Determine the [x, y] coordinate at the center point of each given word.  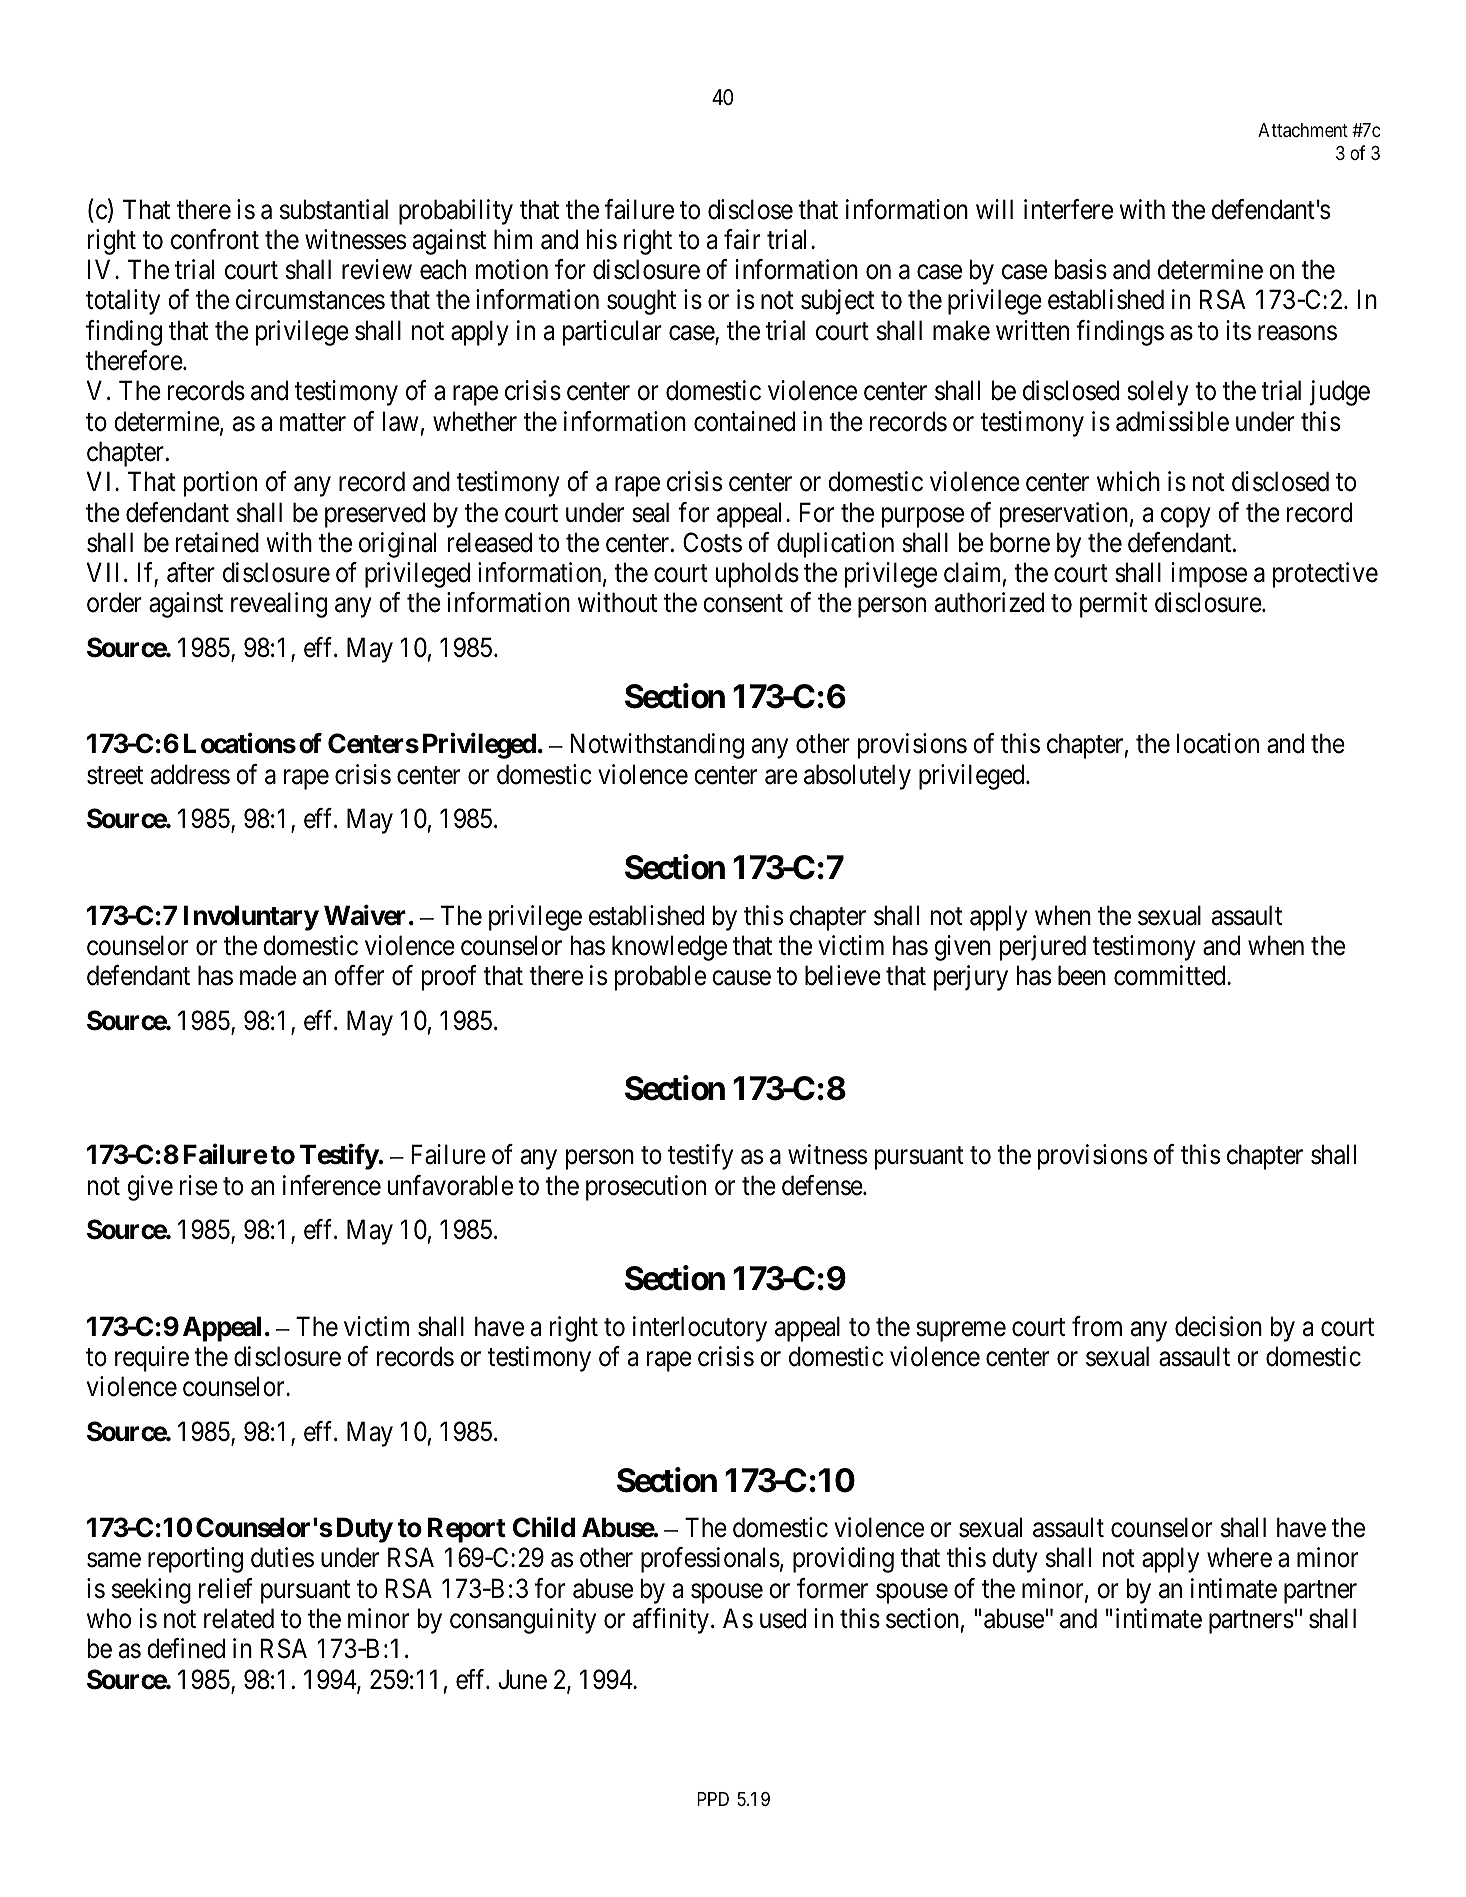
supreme [961, 1331]
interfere [1068, 209]
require [152, 1359]
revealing [279, 605]
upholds [757, 575]
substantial [334, 209]
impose [1209, 575]
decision [1218, 1326]
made [268, 975]
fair [742, 239]
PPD [713, 1799]
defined [186, 1648]
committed [1171, 975]
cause [741, 978]
